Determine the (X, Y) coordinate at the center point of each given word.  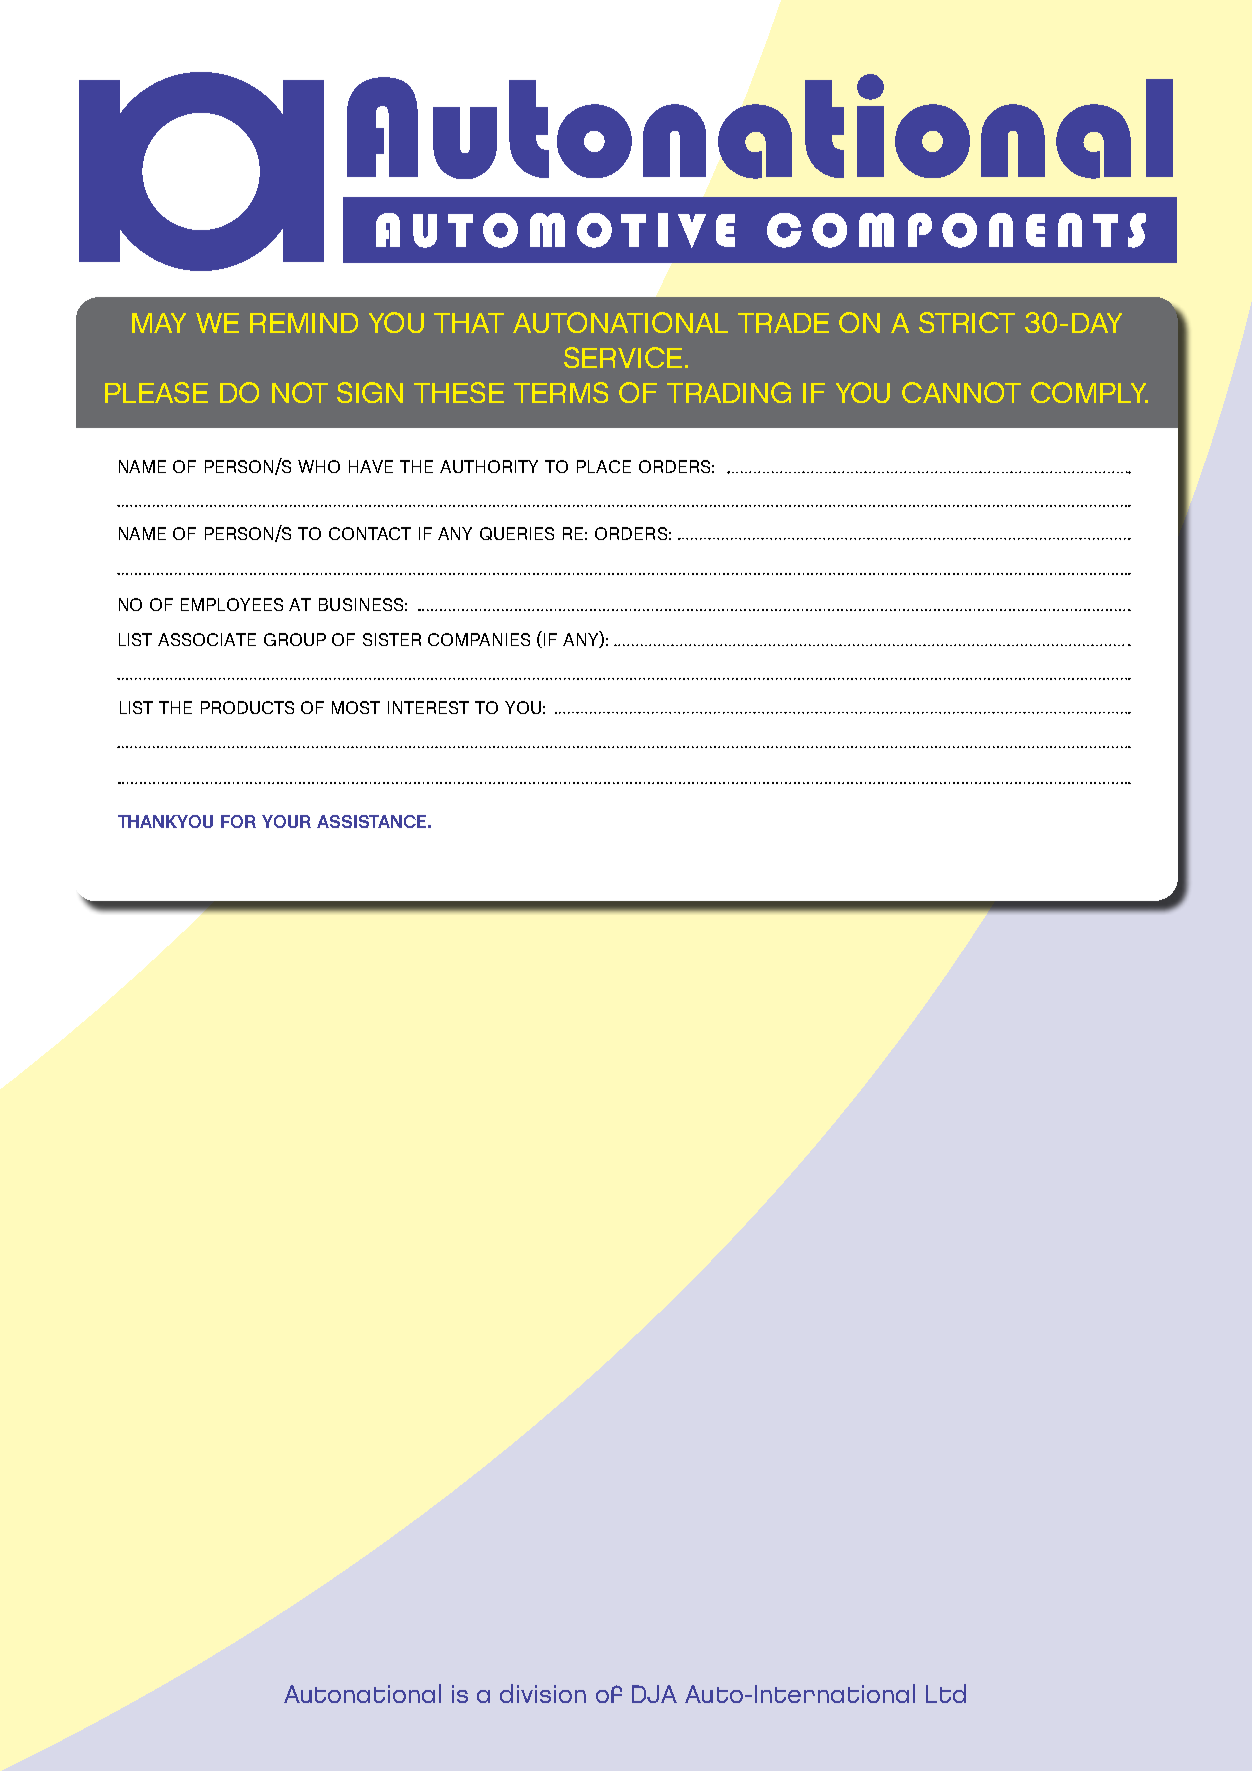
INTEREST (428, 707)
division (543, 1693)
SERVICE (623, 357)
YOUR (286, 821)
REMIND (304, 323)
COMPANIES (479, 639)
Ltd (946, 1693)
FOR (238, 821)
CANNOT (961, 392)
